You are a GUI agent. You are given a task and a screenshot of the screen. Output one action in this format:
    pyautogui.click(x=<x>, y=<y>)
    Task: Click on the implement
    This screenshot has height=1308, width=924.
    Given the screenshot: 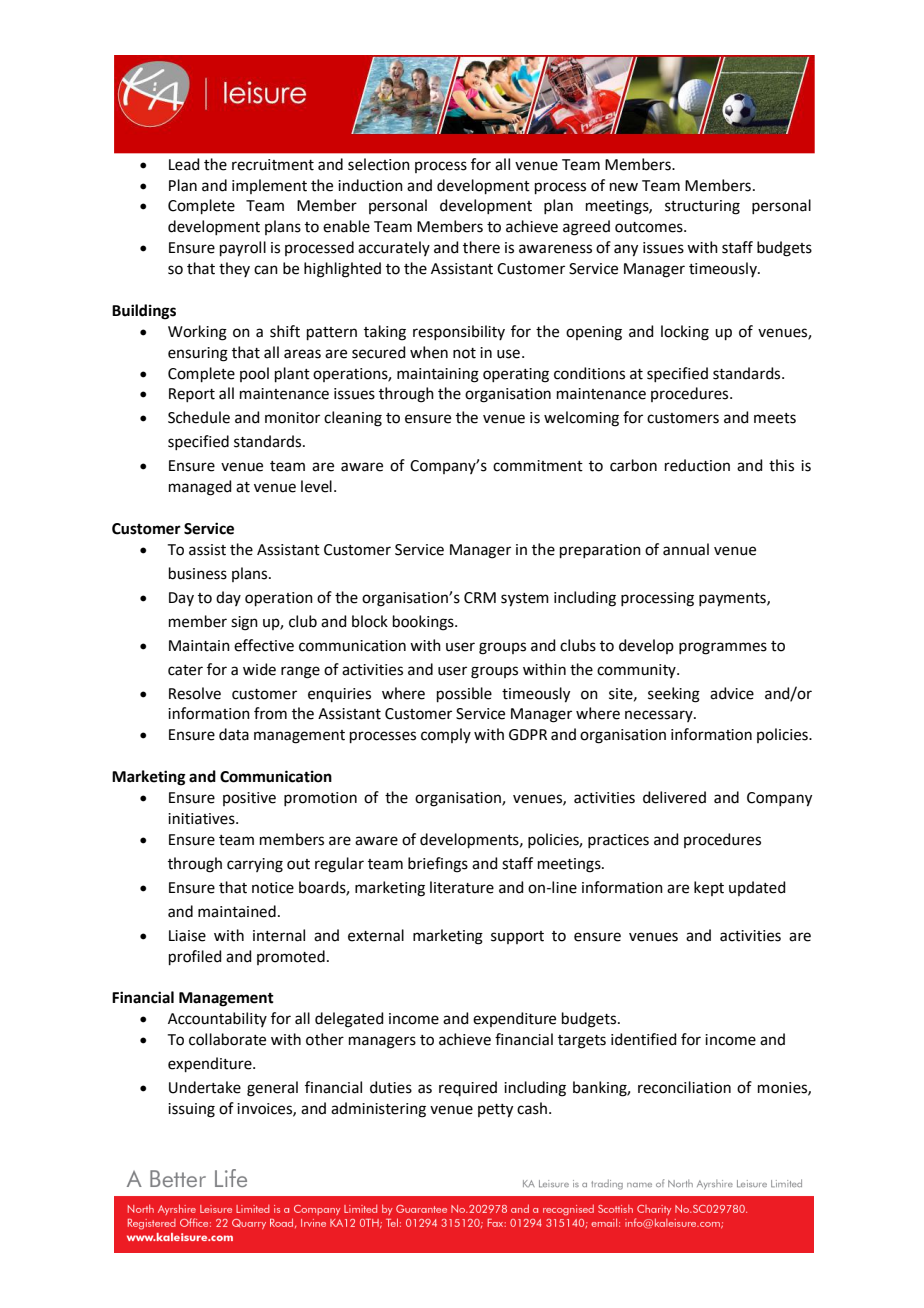 What is the action you would take?
    pyautogui.click(x=269, y=186)
